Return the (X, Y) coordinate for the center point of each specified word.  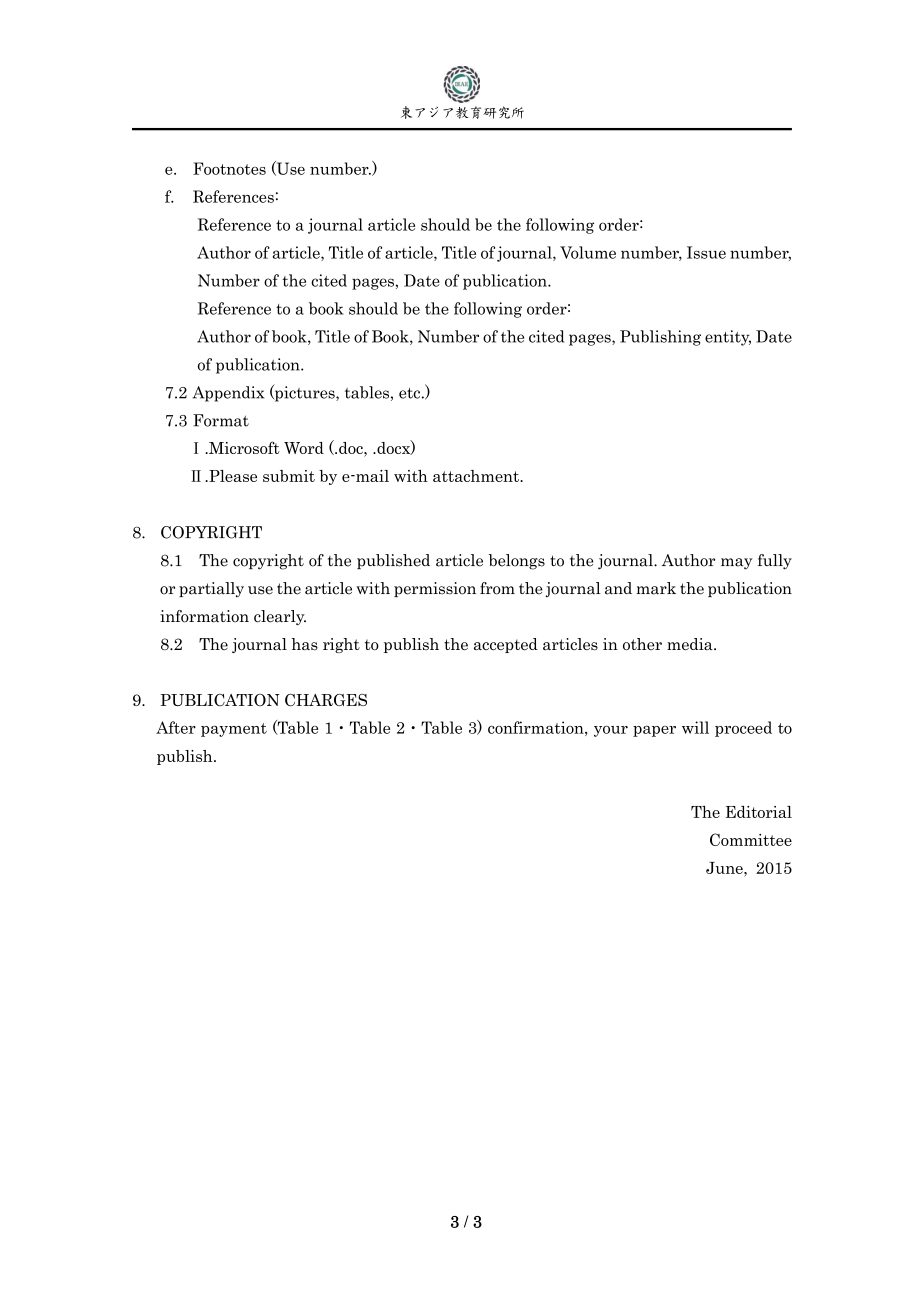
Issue (706, 252)
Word (304, 448)
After (176, 727)
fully (775, 562)
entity (728, 338)
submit (289, 476)
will (695, 727)
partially (211, 589)
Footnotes (229, 168)
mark (656, 588)
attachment (477, 476)
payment (234, 730)
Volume (588, 252)
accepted (506, 645)
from (497, 588)
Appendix (228, 394)
